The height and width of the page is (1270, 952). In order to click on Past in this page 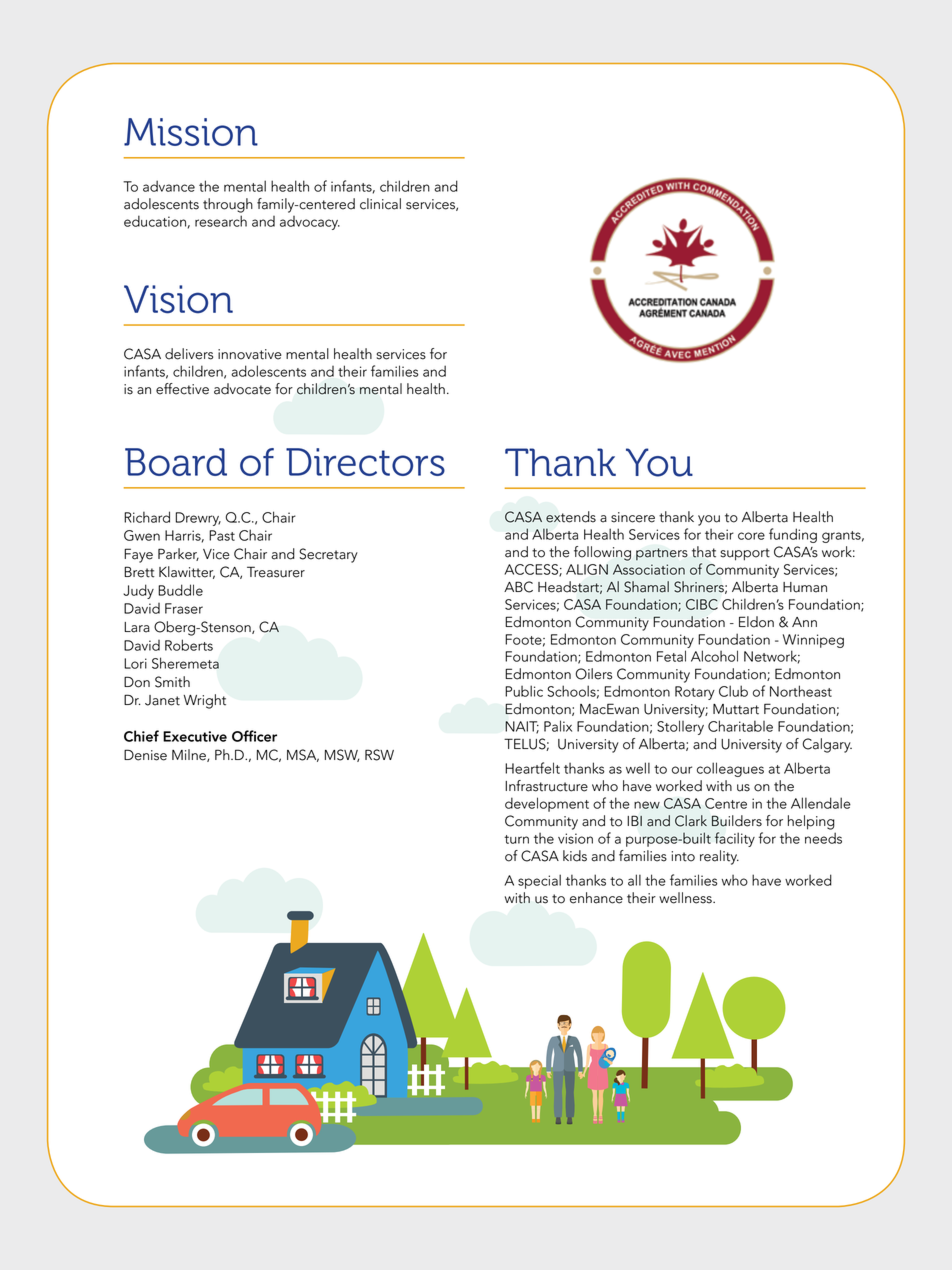, I will do `click(222, 535)`.
